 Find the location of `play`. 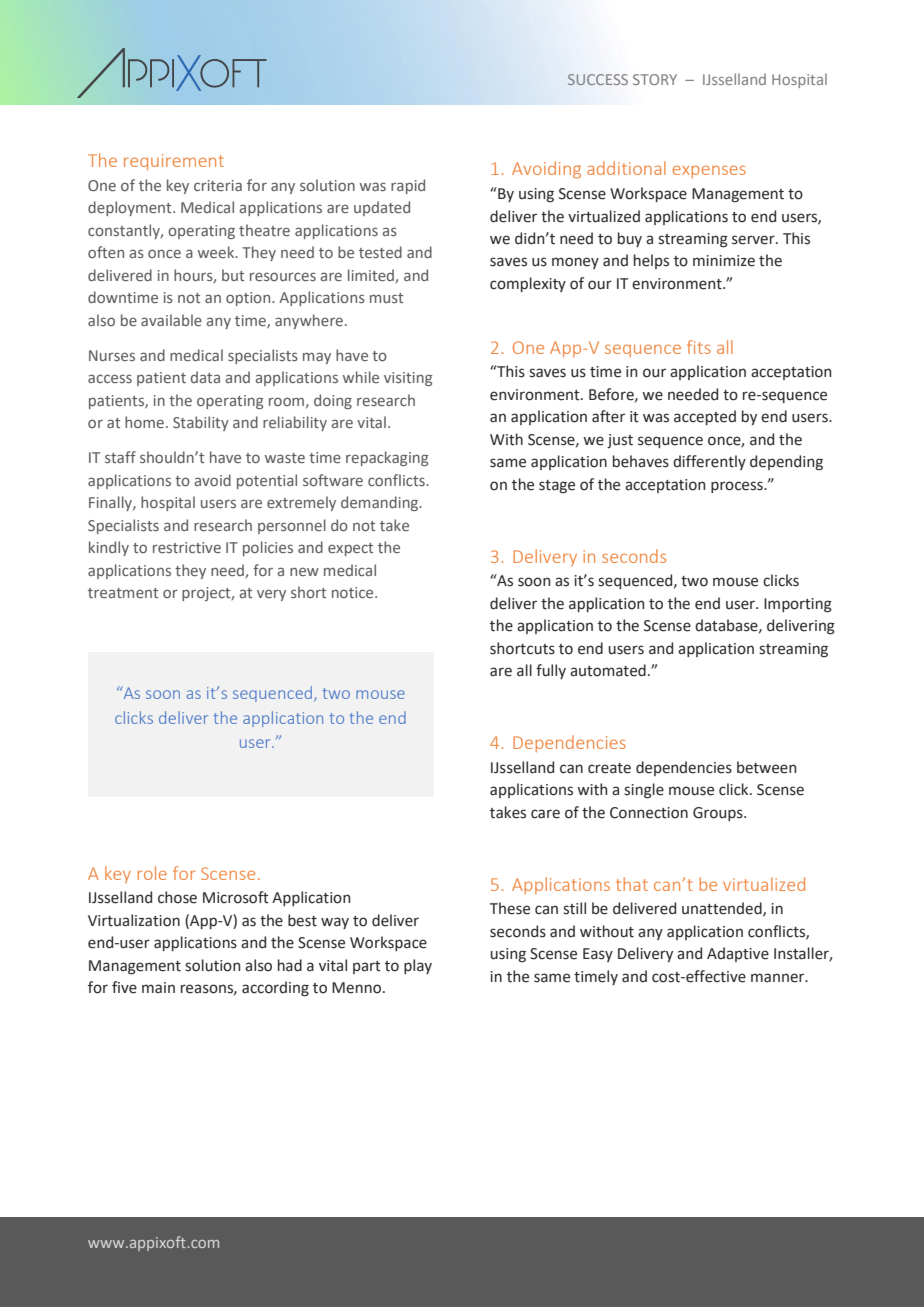

play is located at coordinates (418, 966).
